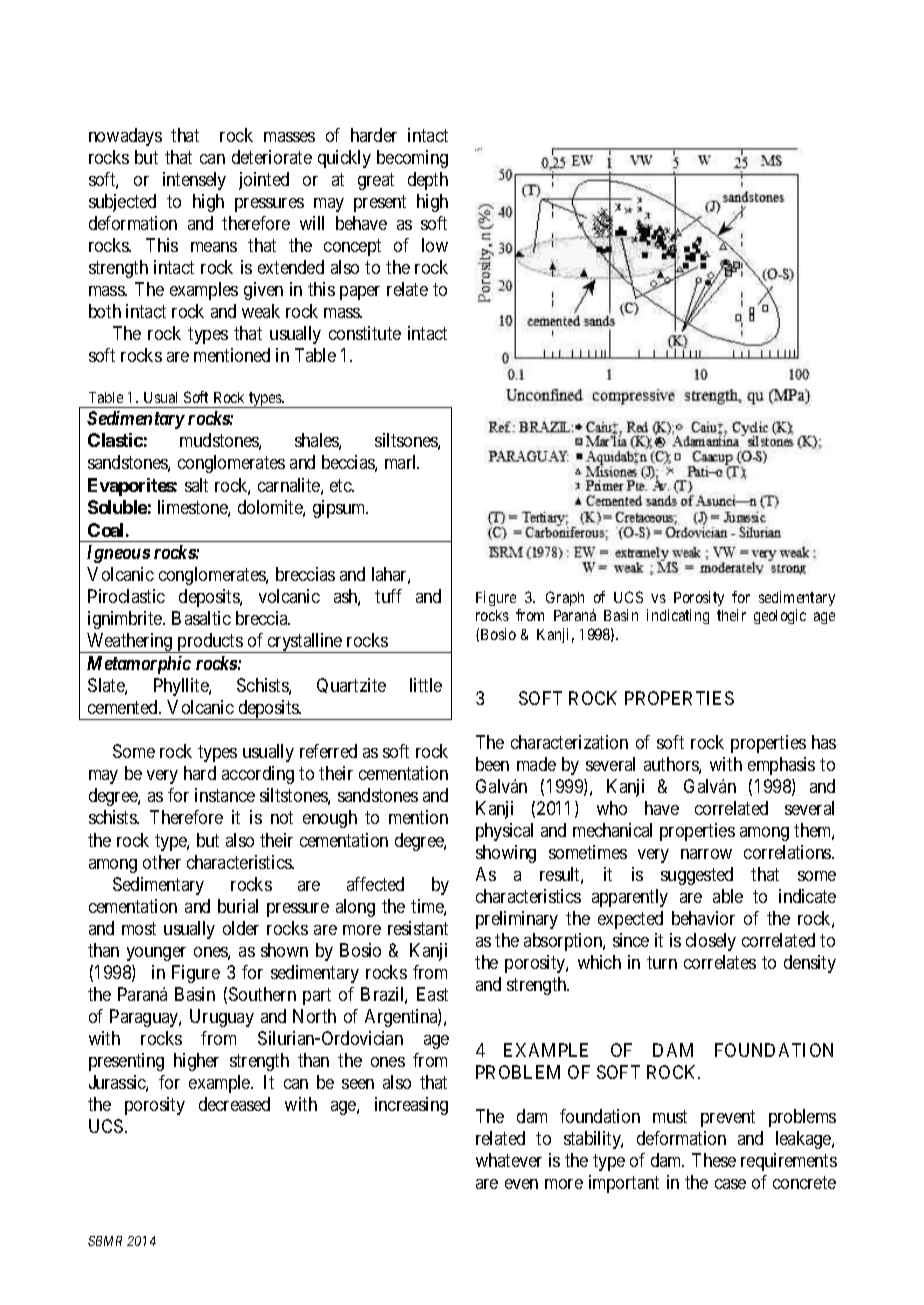  What do you see at coordinates (678, 616) in the screenshot?
I see `indicating` at bounding box center [678, 616].
